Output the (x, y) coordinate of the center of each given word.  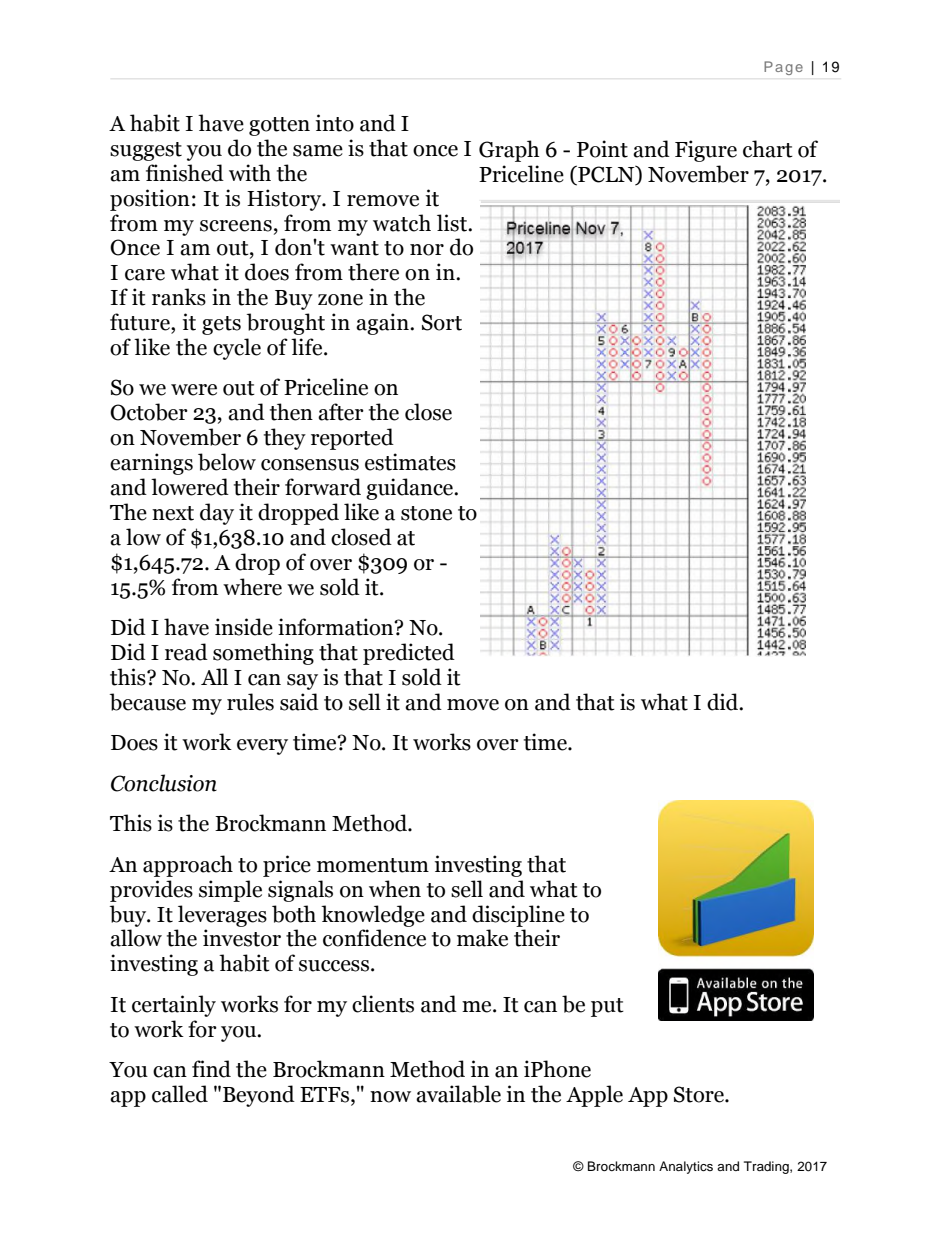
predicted (409, 654)
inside (244, 627)
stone (426, 513)
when (395, 889)
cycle (237, 349)
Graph (509, 151)
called (180, 1094)
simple (230, 891)
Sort (442, 322)
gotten (279, 126)
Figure (706, 151)
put (607, 1007)
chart (768, 149)
